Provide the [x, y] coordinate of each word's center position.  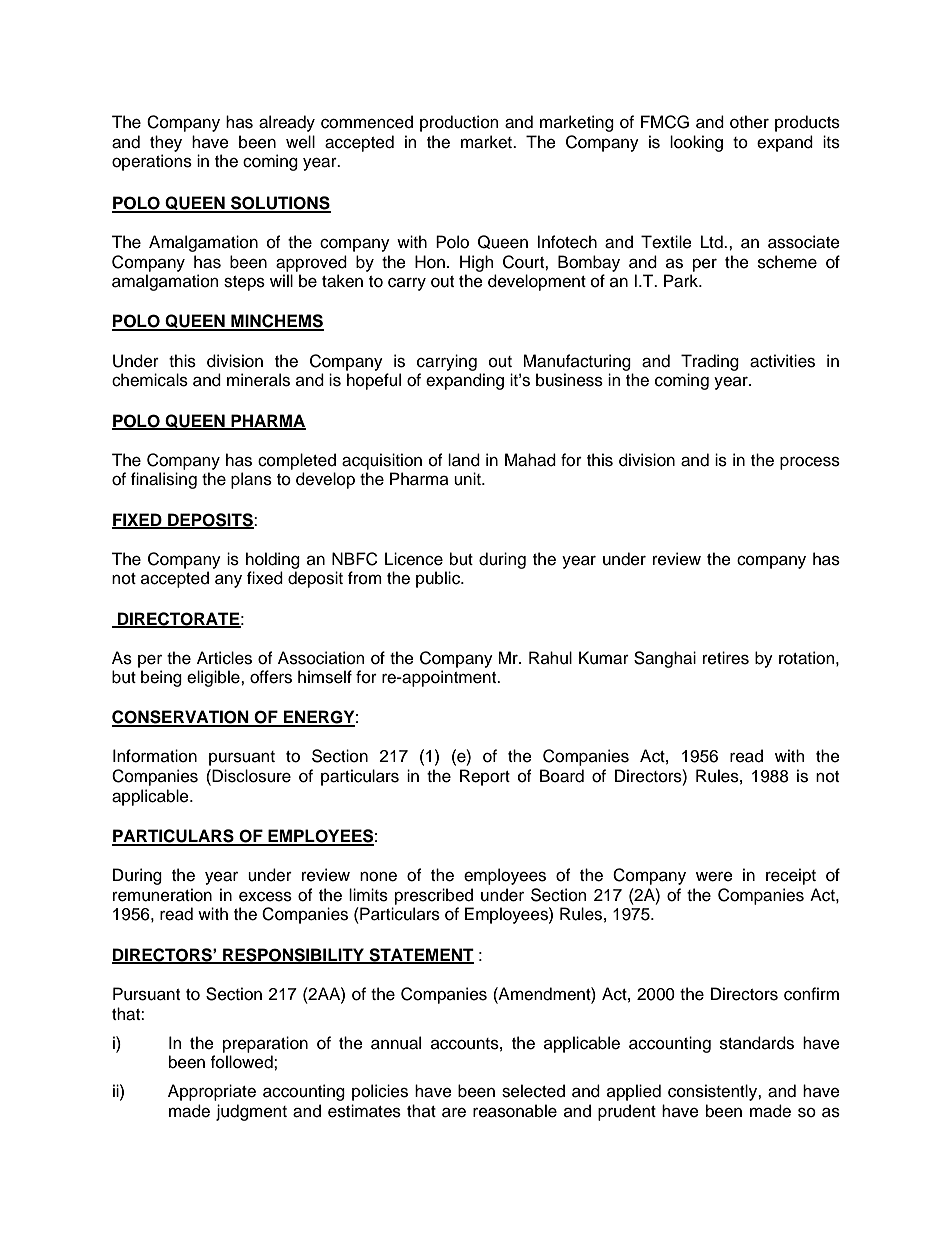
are [454, 1112]
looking [696, 143]
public [439, 579]
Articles [224, 658]
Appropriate [212, 1092]
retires [726, 658]
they [166, 143]
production [459, 123]
